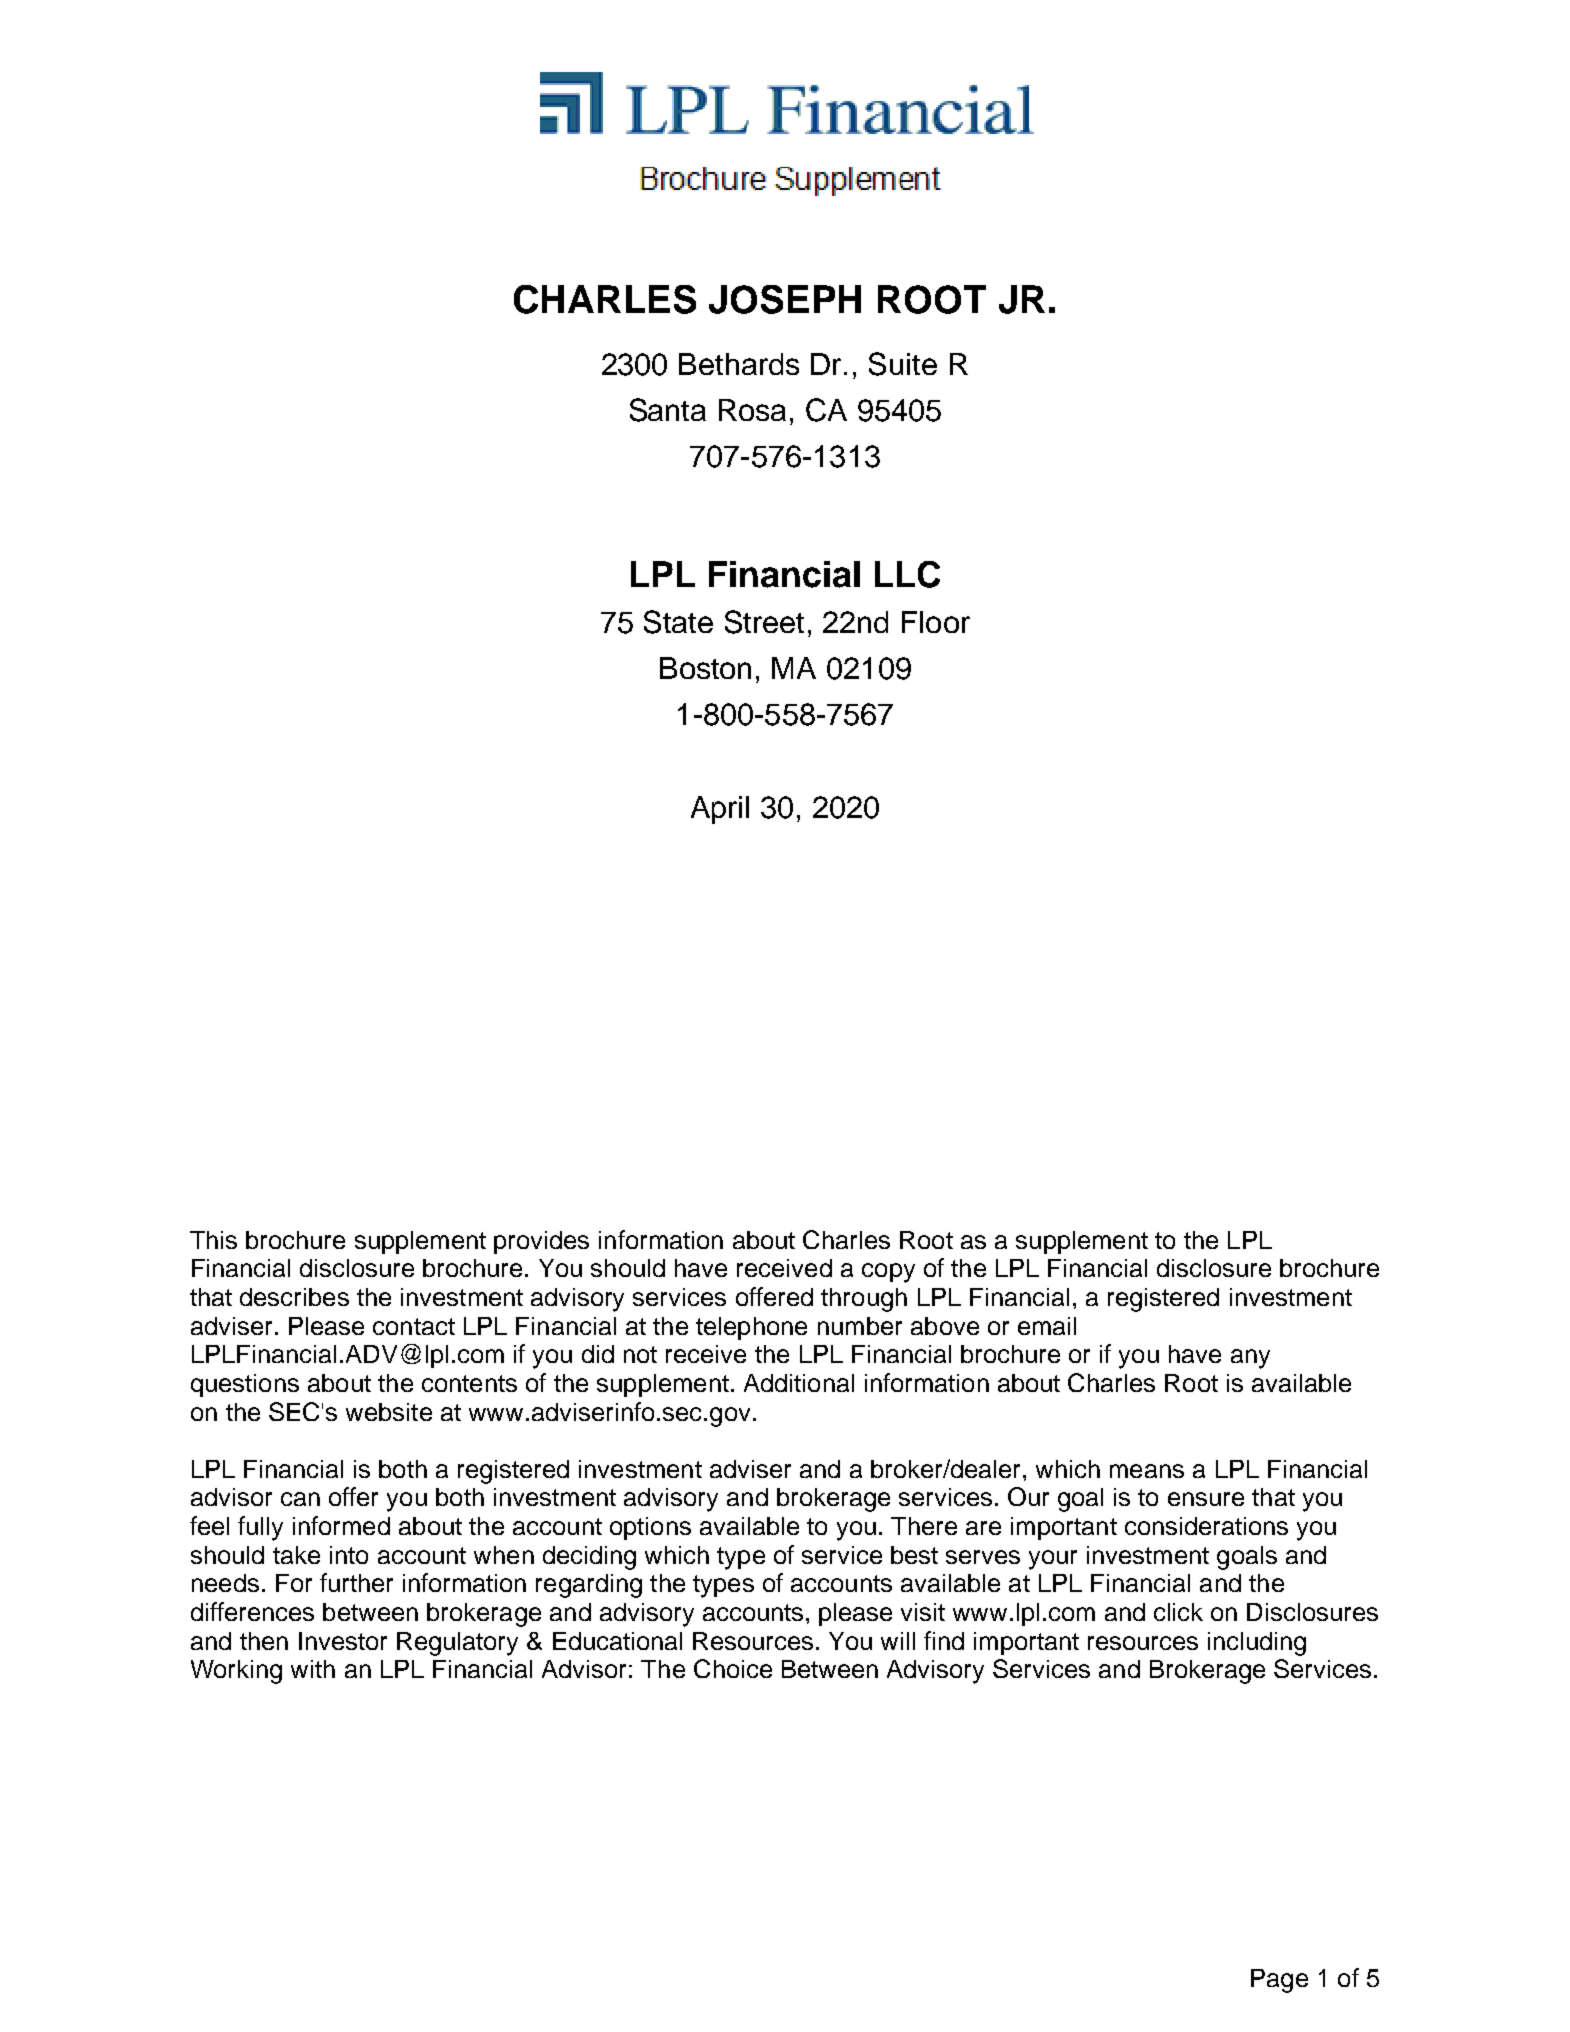 Image resolution: width=1570 pixels, height=2032 pixels. What do you see at coordinates (313, 1669) in the screenshot?
I see `with` at bounding box center [313, 1669].
